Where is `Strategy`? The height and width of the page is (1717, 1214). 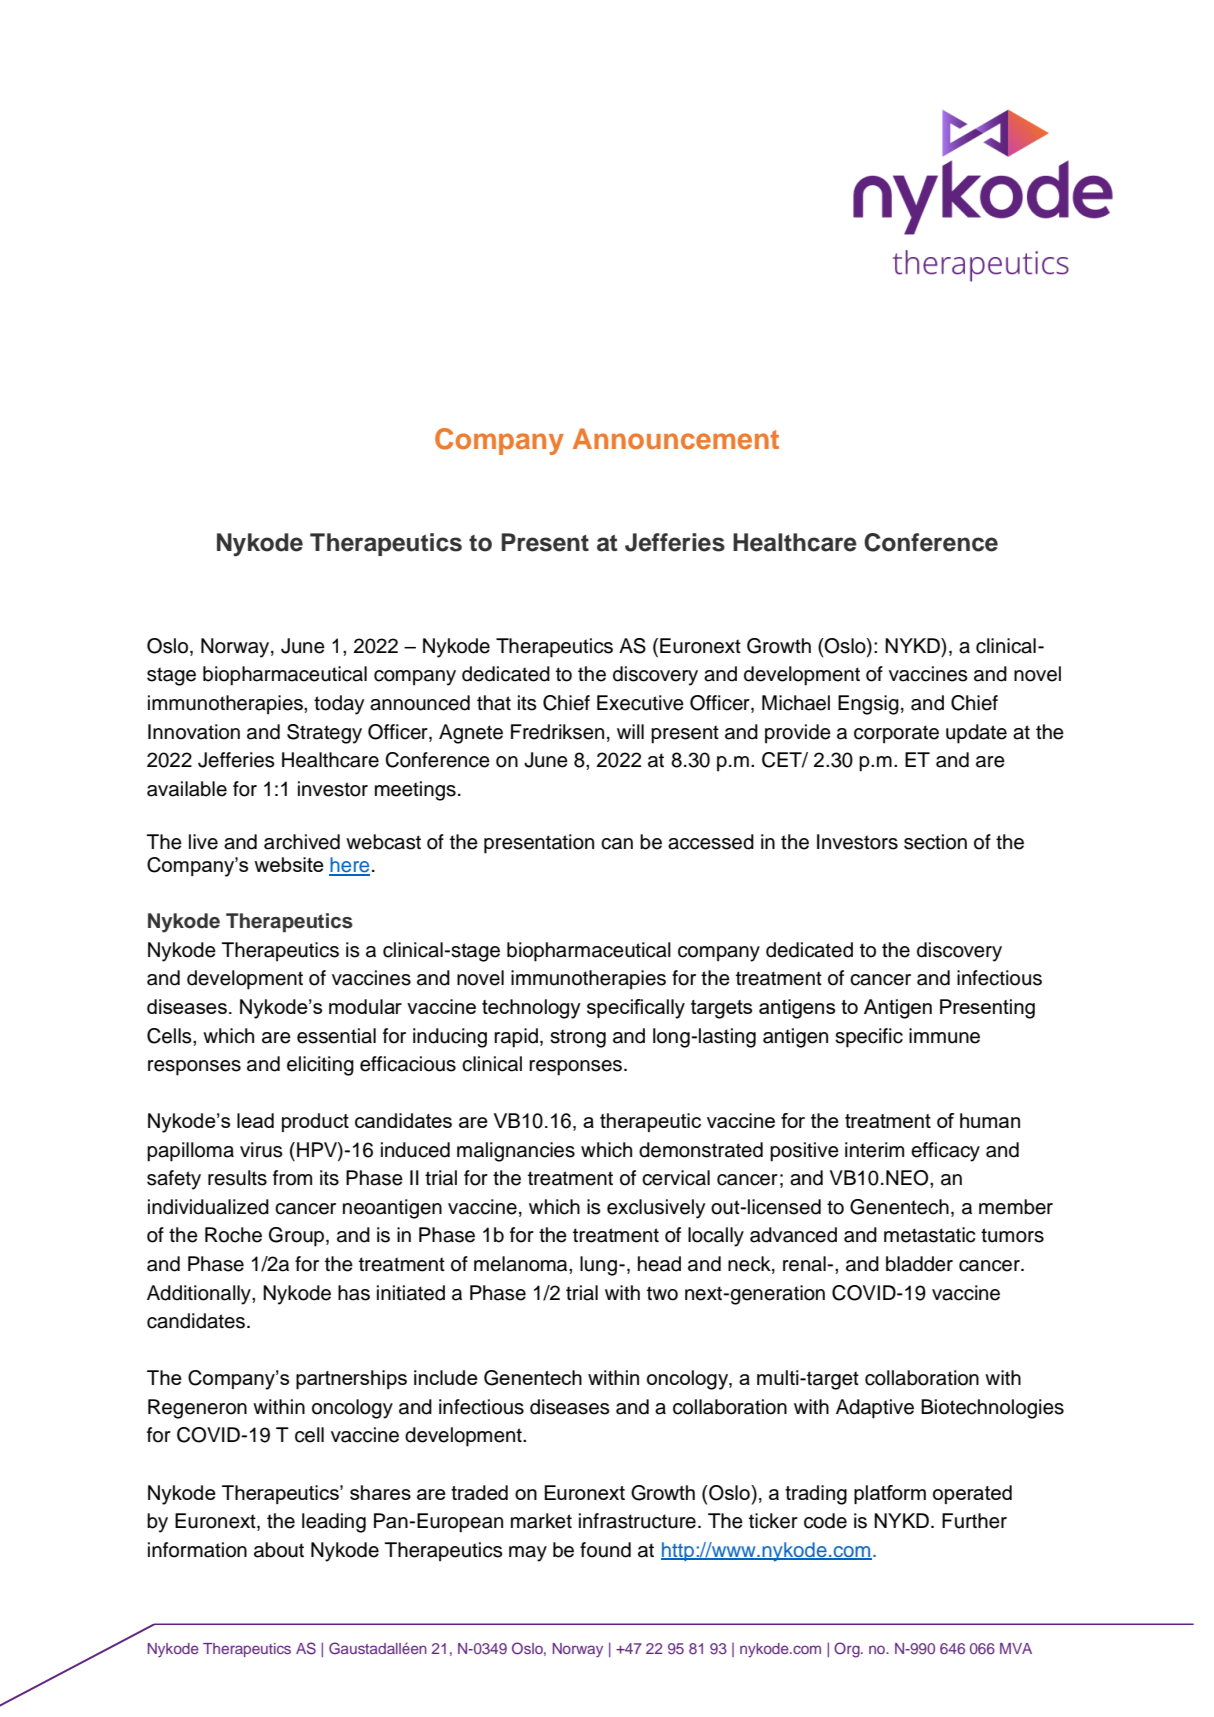
Strategy is located at coordinates (324, 734).
